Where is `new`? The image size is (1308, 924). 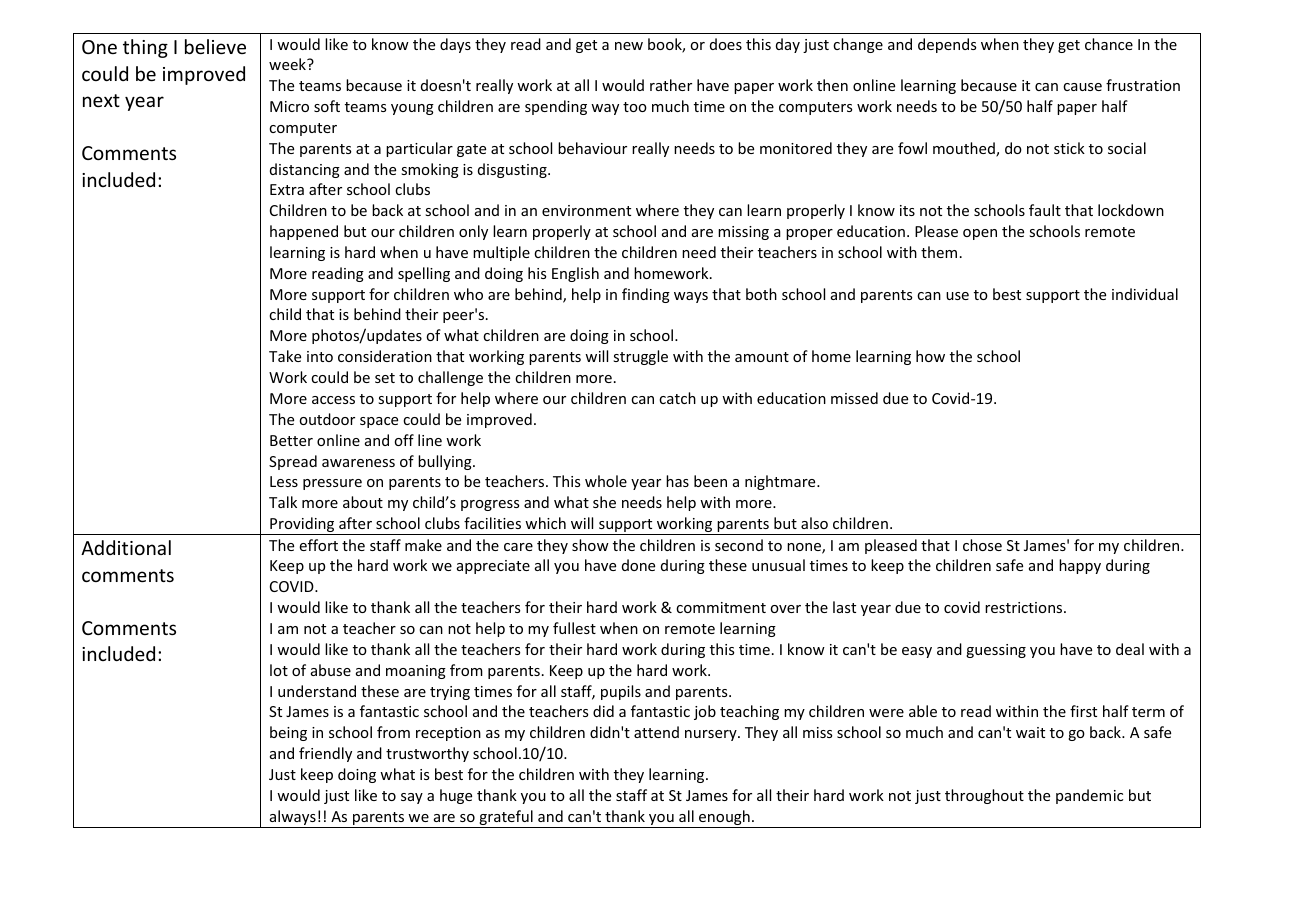 new is located at coordinates (629, 46).
